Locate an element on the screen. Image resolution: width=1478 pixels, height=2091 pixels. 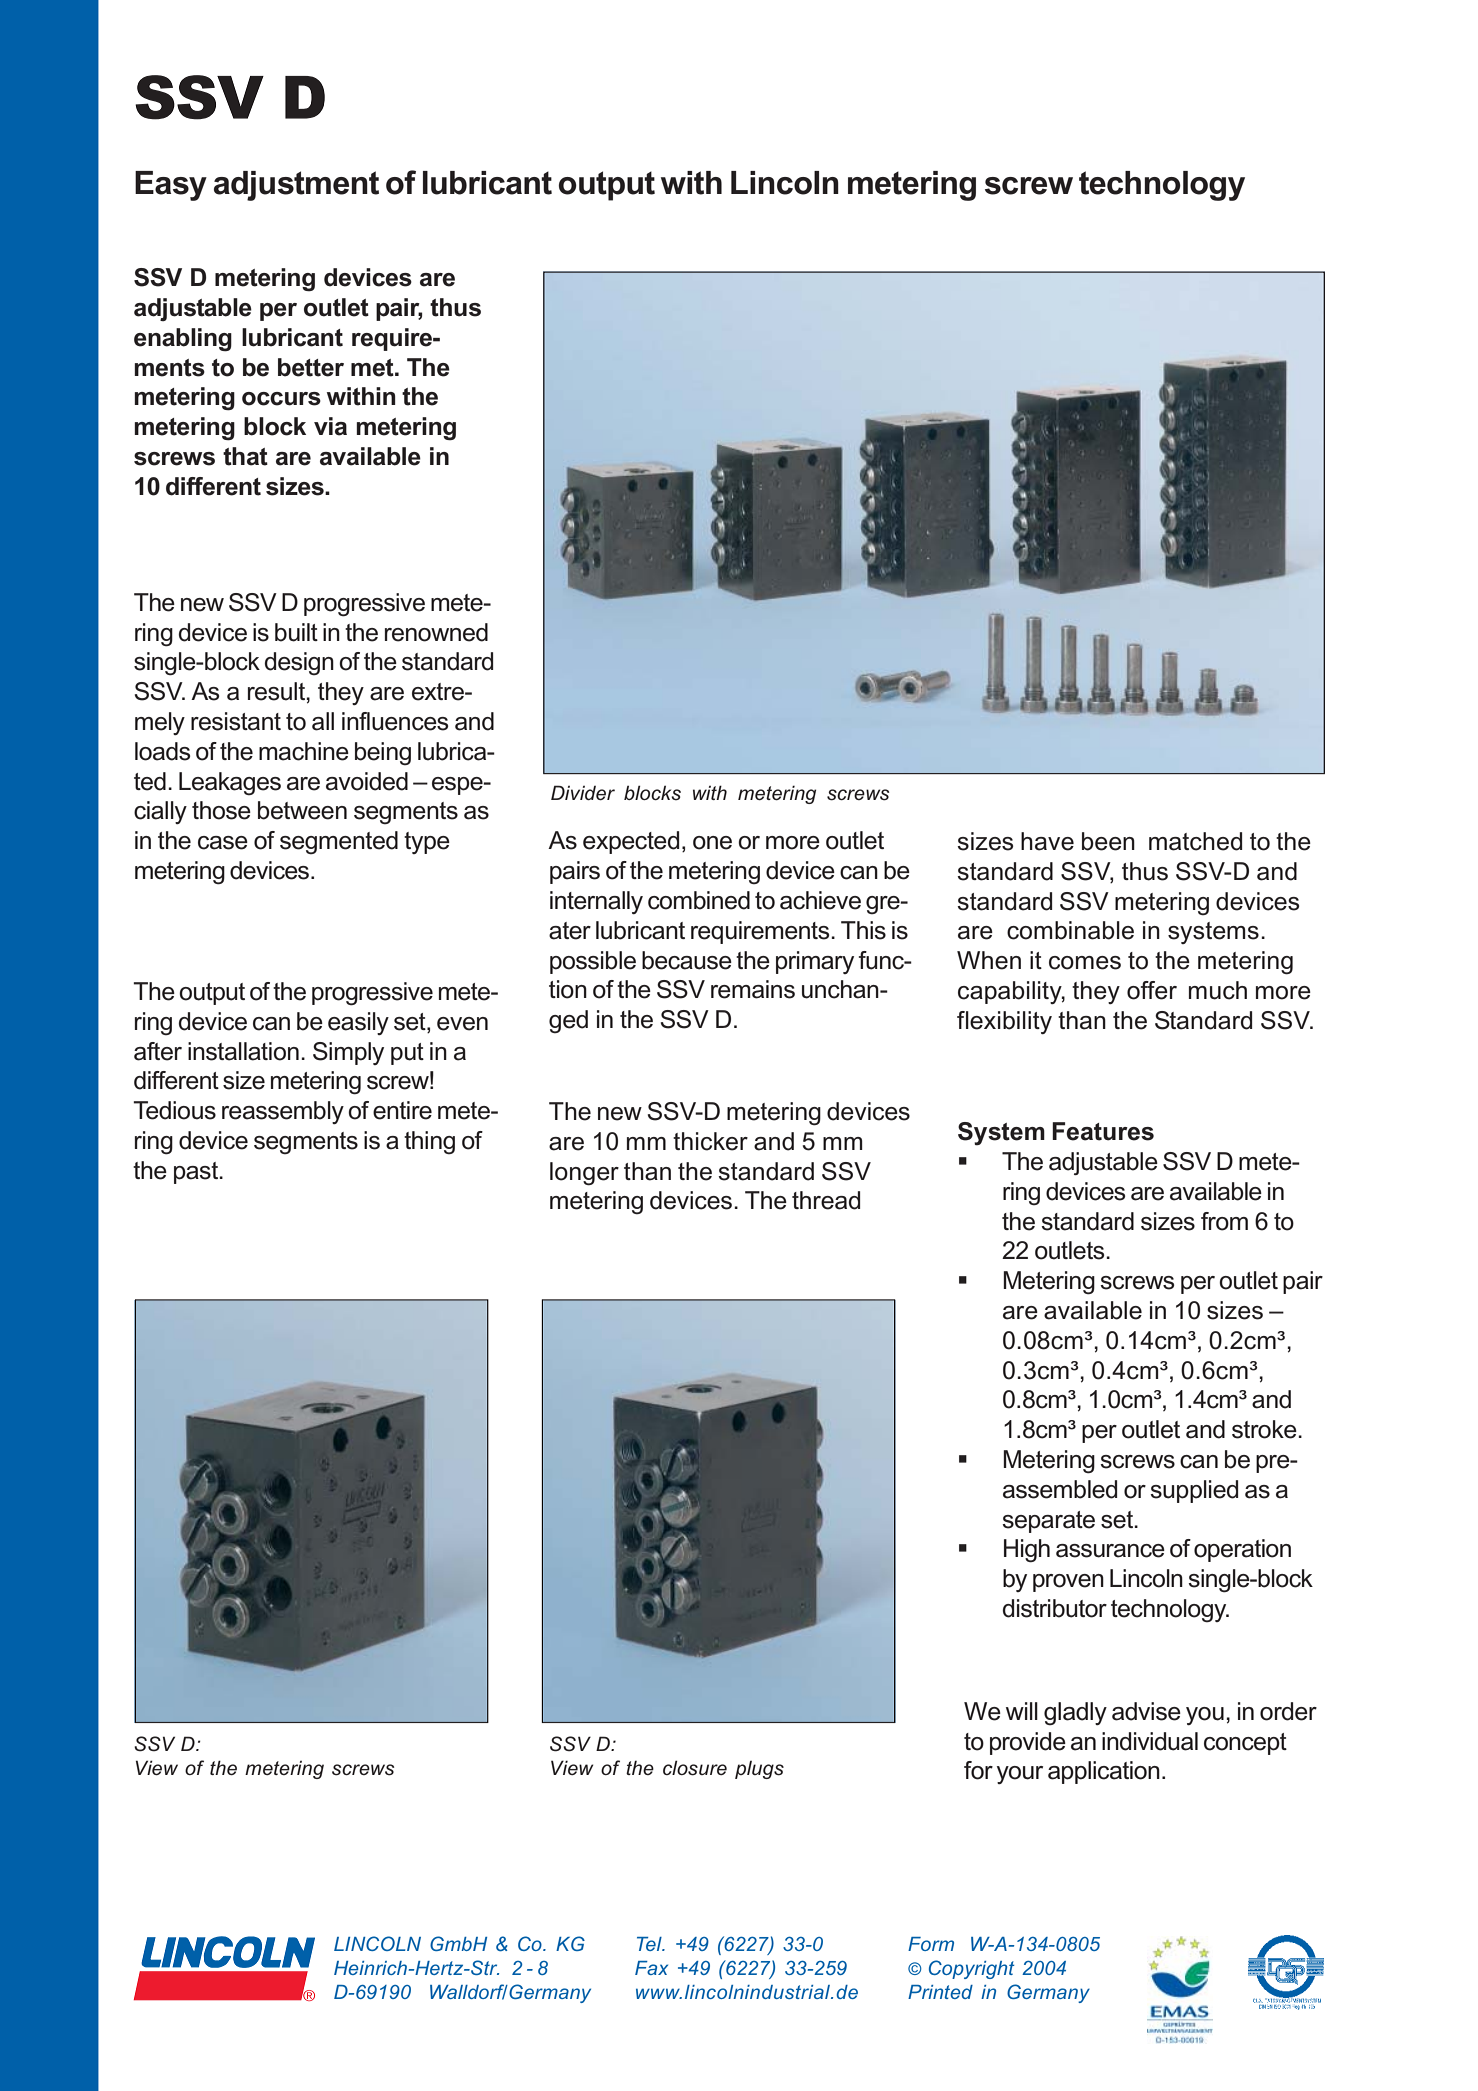
past is located at coordinates (197, 1173).
